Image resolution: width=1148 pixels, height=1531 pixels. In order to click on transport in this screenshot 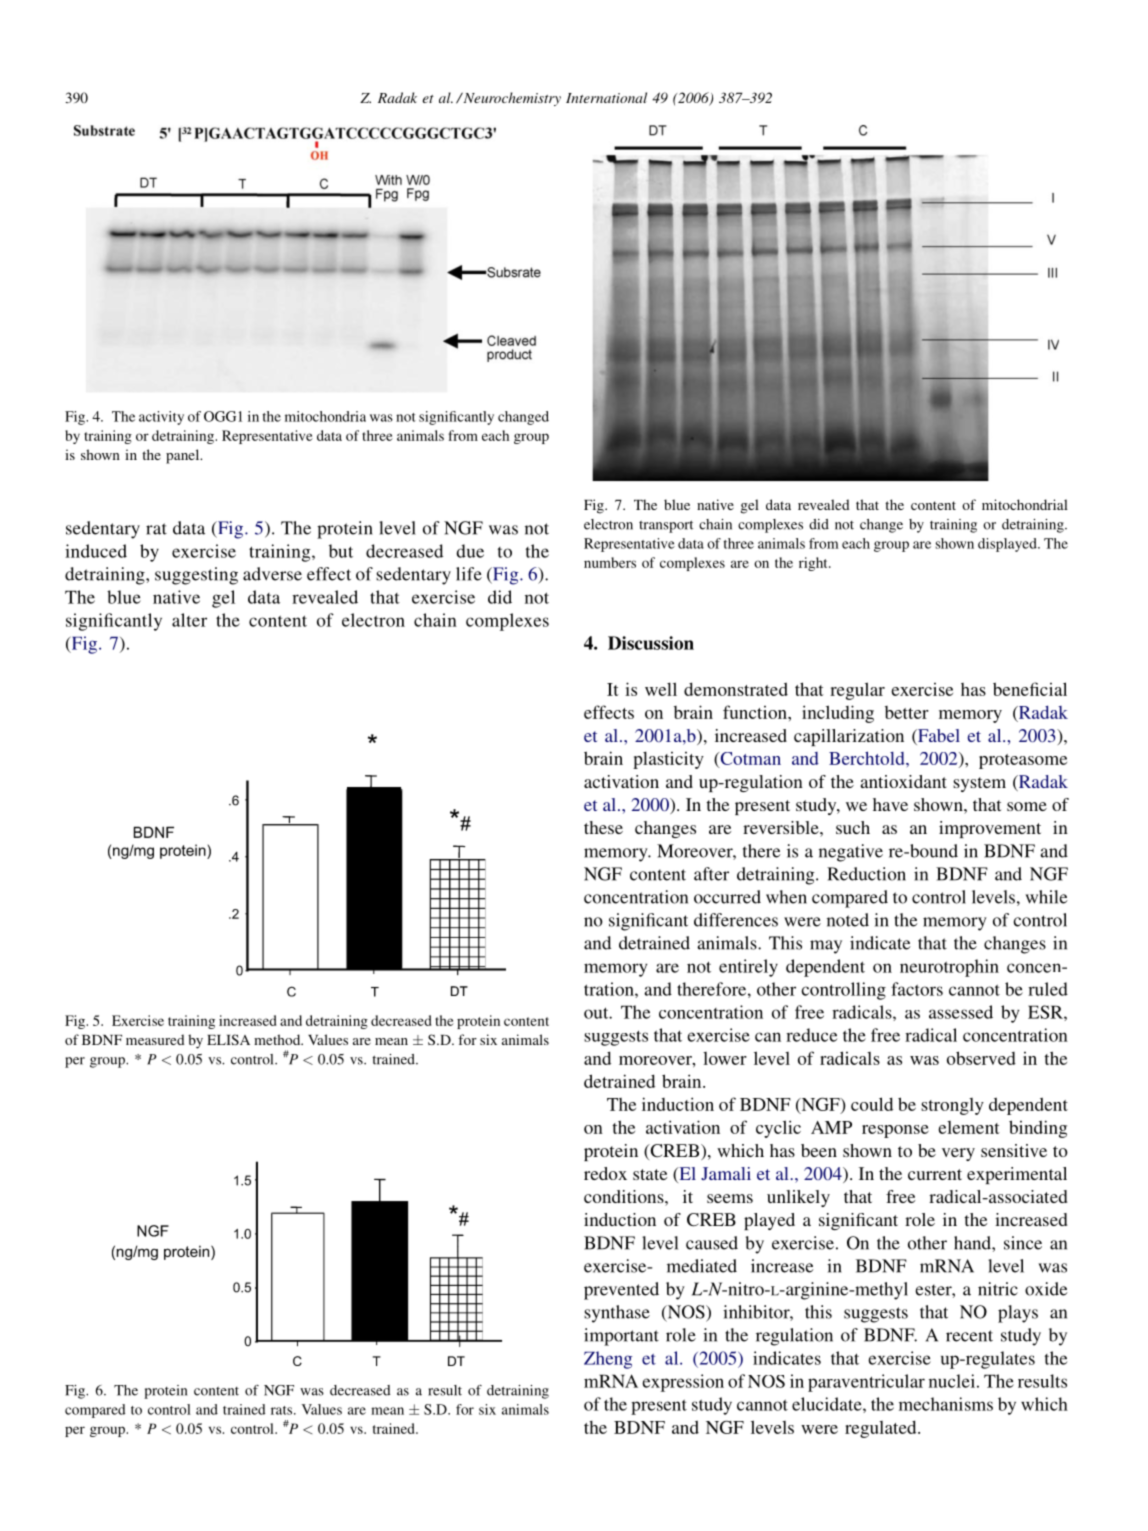, I will do `click(666, 526)`.
